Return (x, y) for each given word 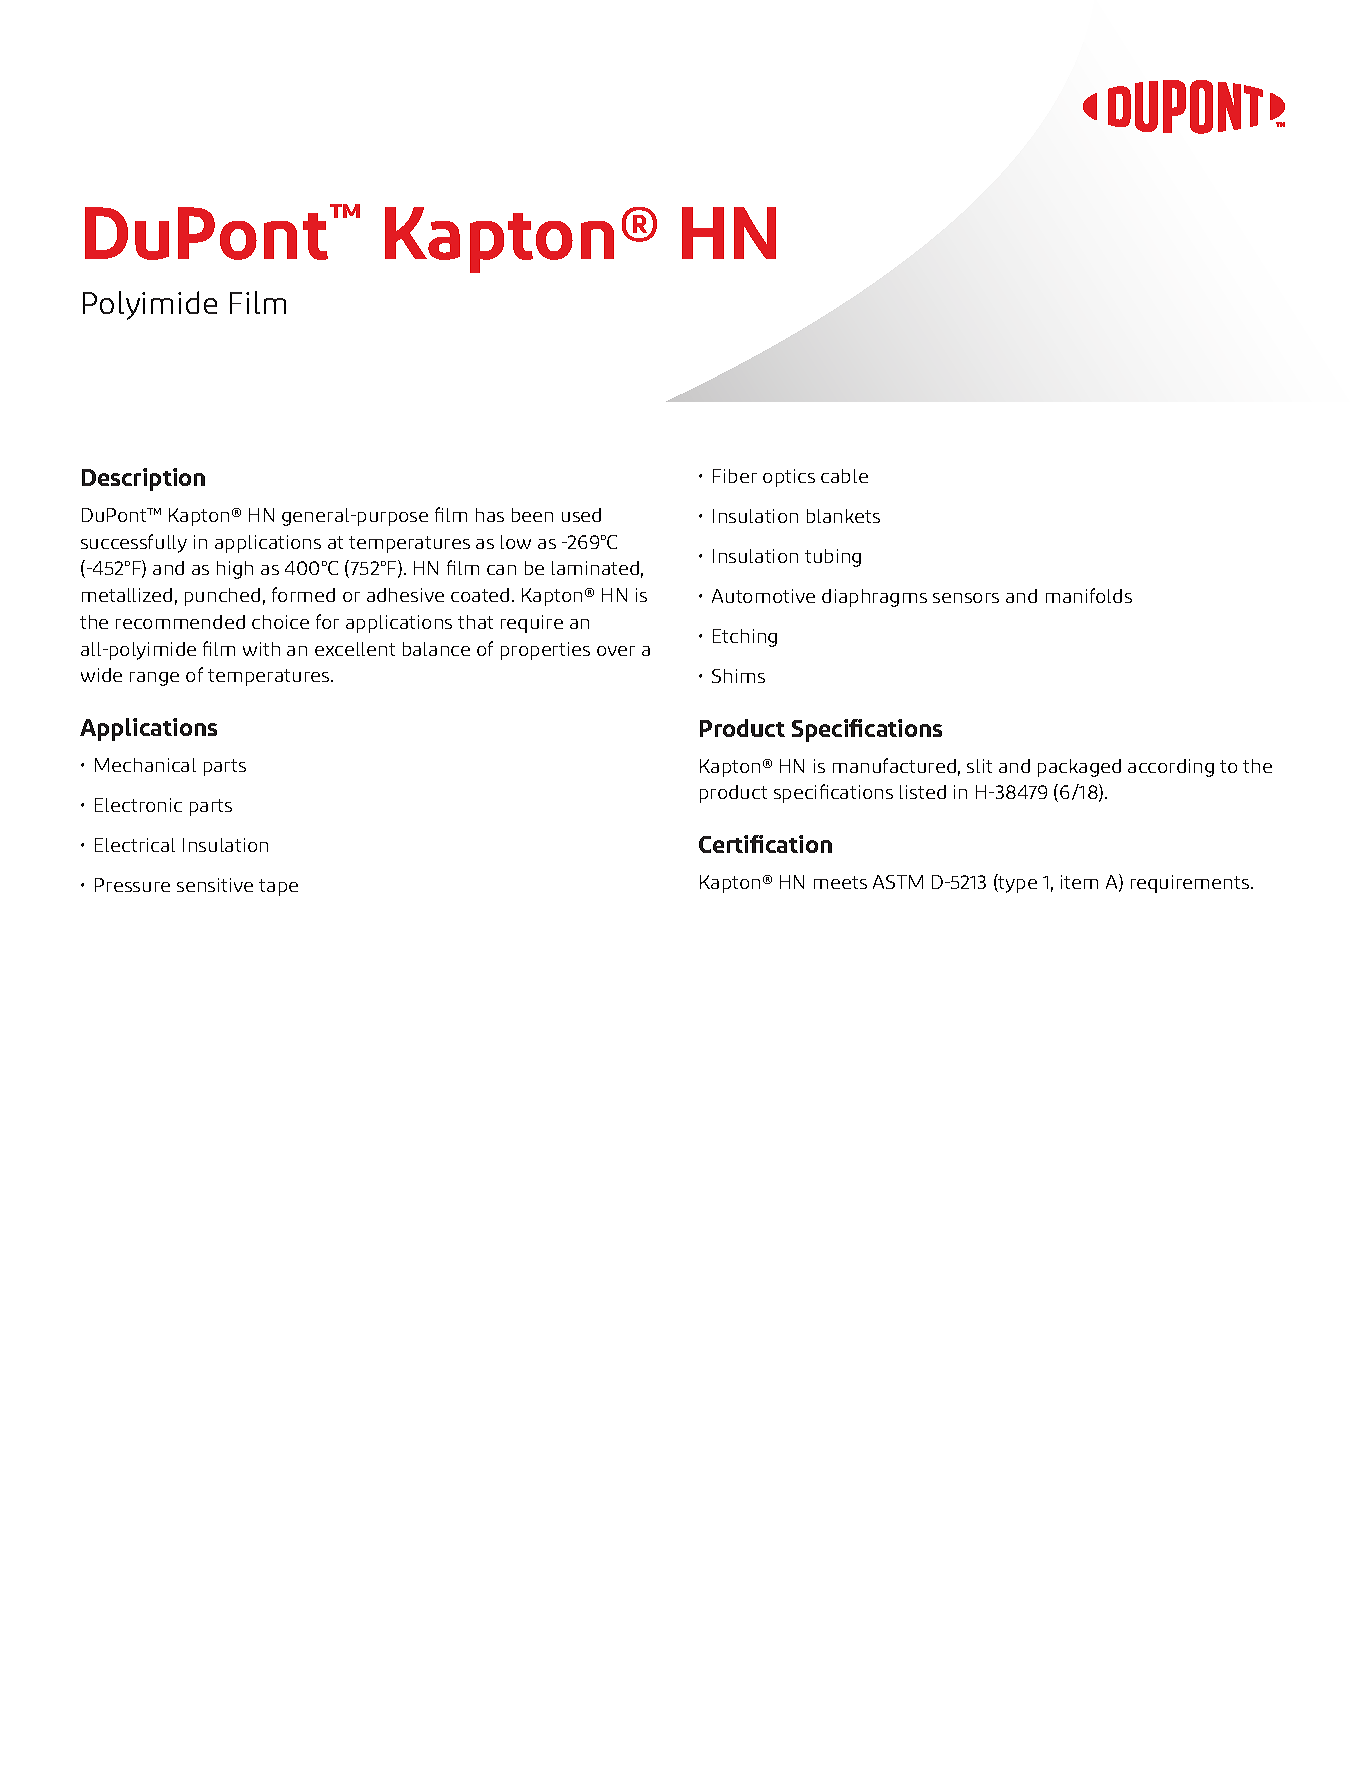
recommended (180, 622)
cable (844, 476)
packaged (1079, 768)
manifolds (1089, 595)
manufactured (894, 765)
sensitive (215, 885)
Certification (765, 844)
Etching (745, 638)
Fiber (735, 476)
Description (143, 479)
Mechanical (145, 765)
